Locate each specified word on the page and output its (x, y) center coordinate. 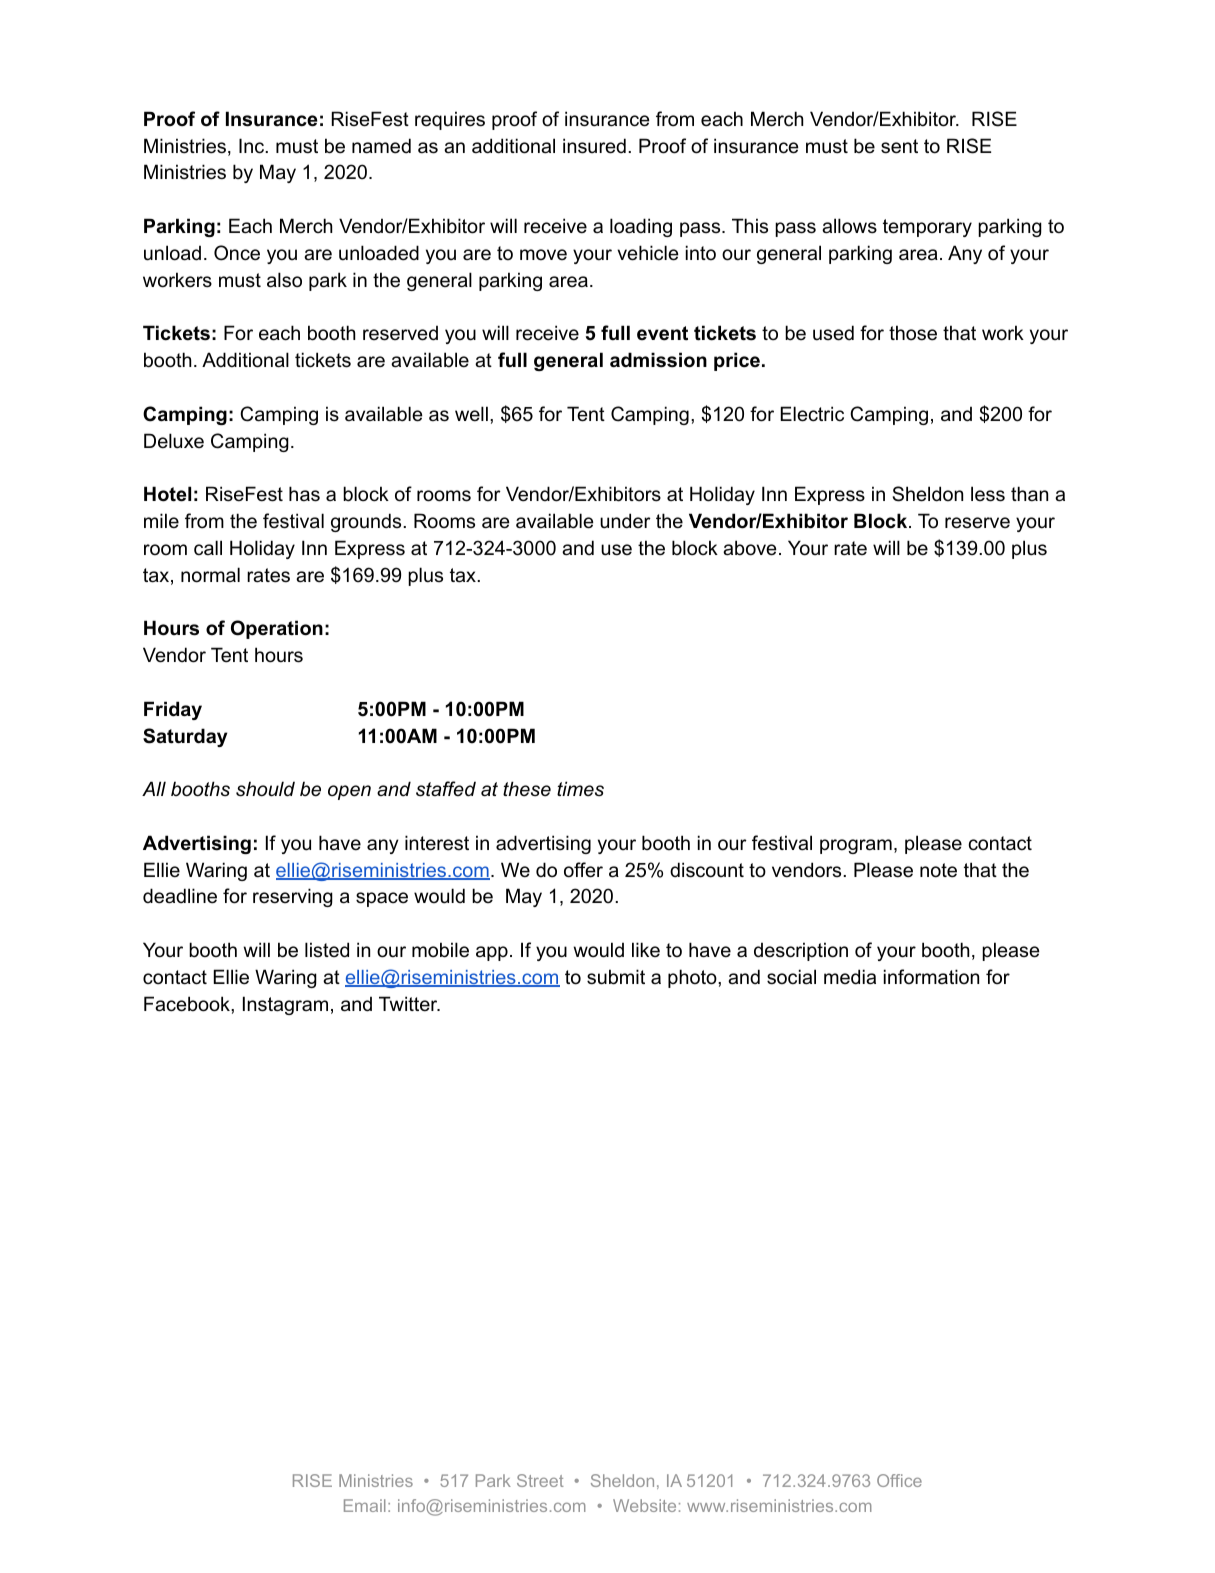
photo (693, 978)
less (988, 494)
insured (594, 146)
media (850, 977)
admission (658, 360)
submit (616, 977)
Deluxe (174, 441)
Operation (277, 629)
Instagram (285, 1005)
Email (364, 1505)
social (791, 977)
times (580, 789)
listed (327, 950)
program (856, 846)
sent (899, 146)
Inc (253, 146)
